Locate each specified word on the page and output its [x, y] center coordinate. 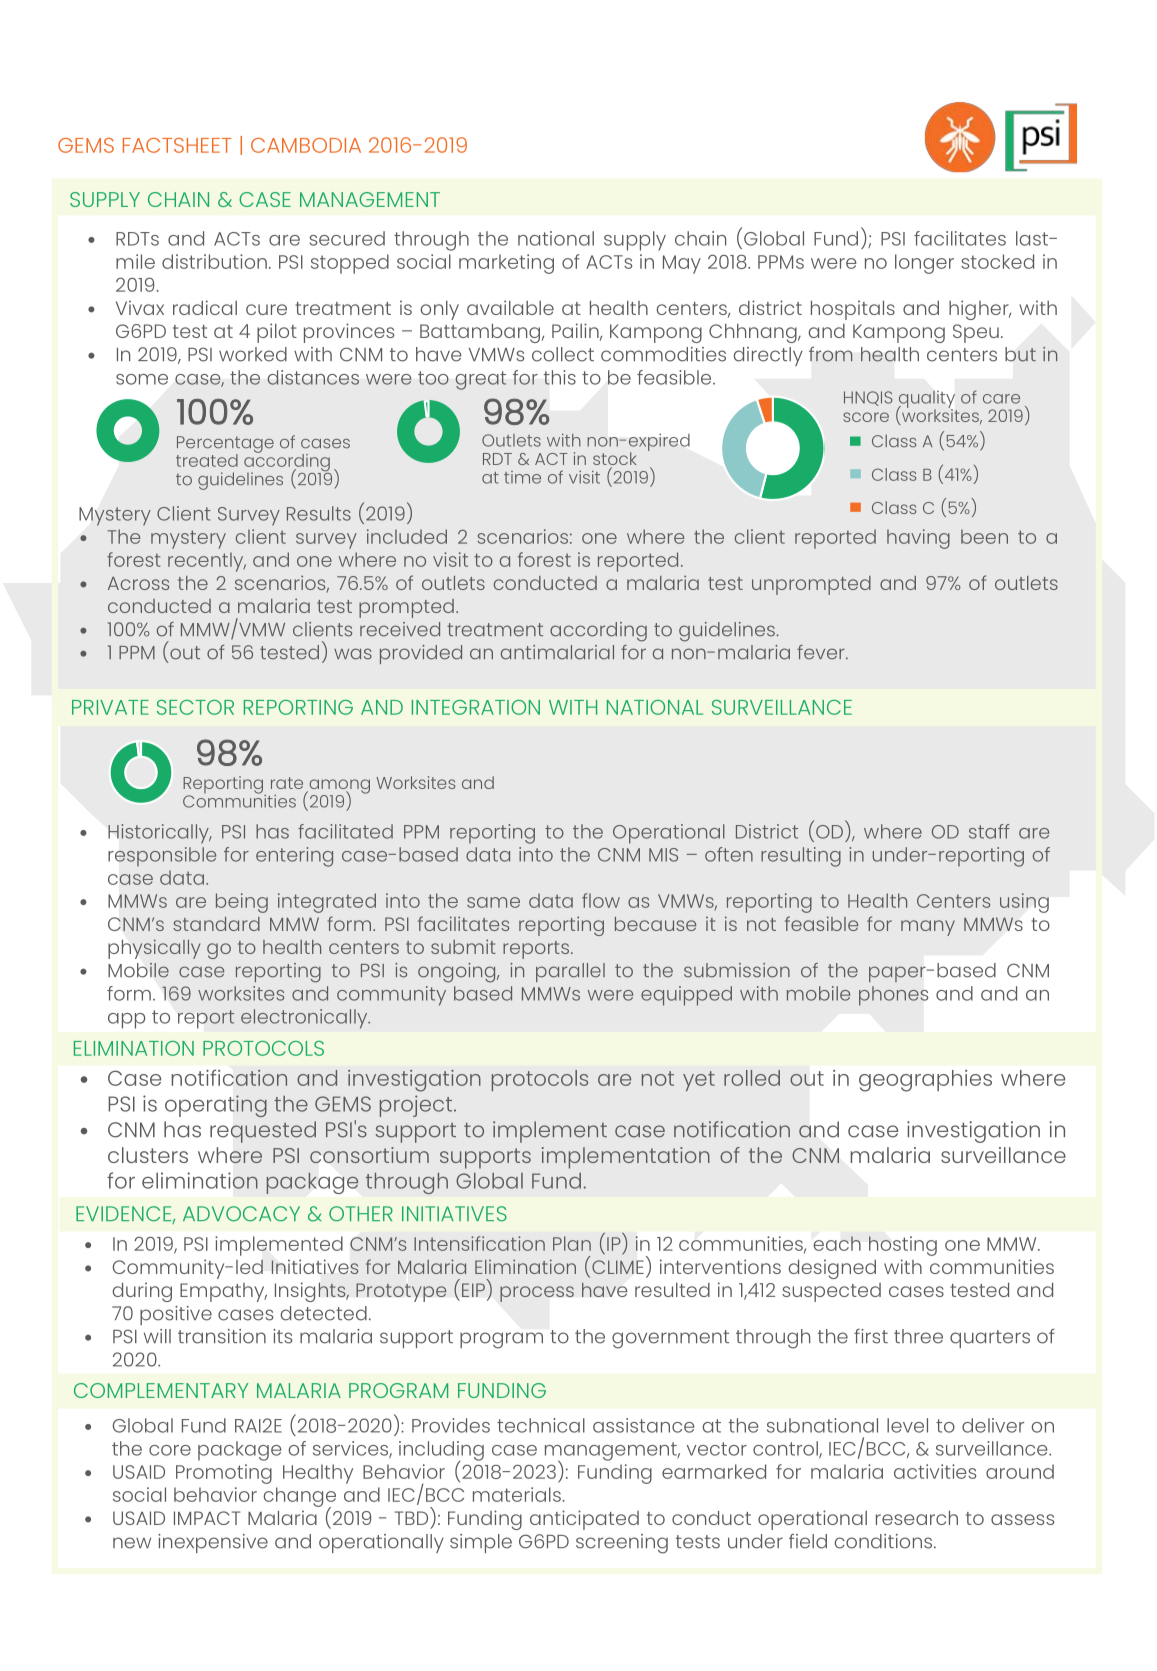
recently [207, 562]
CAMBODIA [306, 145]
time [522, 477]
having [918, 539]
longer [924, 264]
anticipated [584, 1520]
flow [601, 900]
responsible [162, 856]
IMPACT [207, 1518]
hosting [903, 1246]
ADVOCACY [241, 1214]
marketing [506, 264]
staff [989, 831]
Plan [572, 1243]
